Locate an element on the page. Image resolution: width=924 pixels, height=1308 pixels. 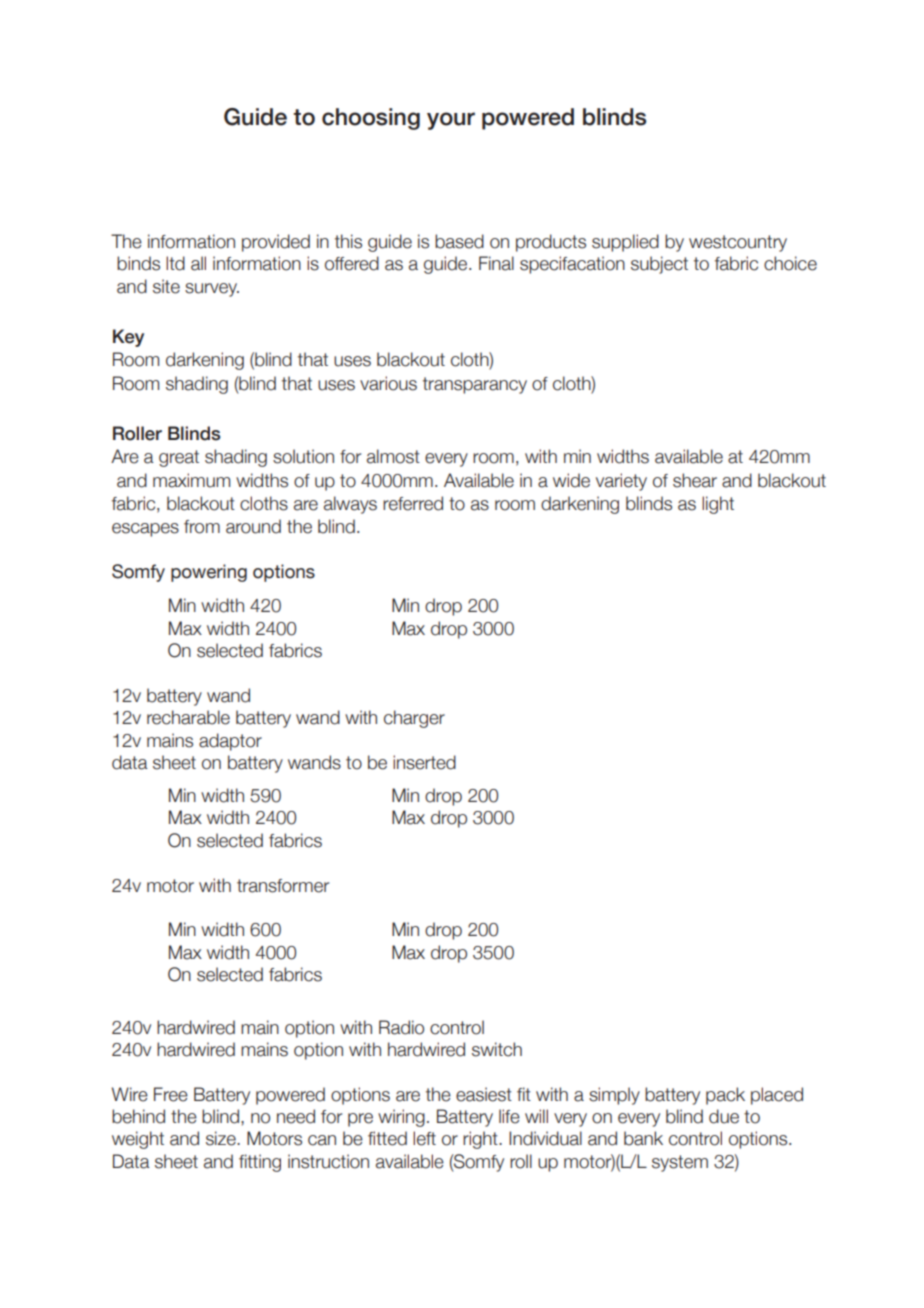
right is located at coordinates (481, 1140).
